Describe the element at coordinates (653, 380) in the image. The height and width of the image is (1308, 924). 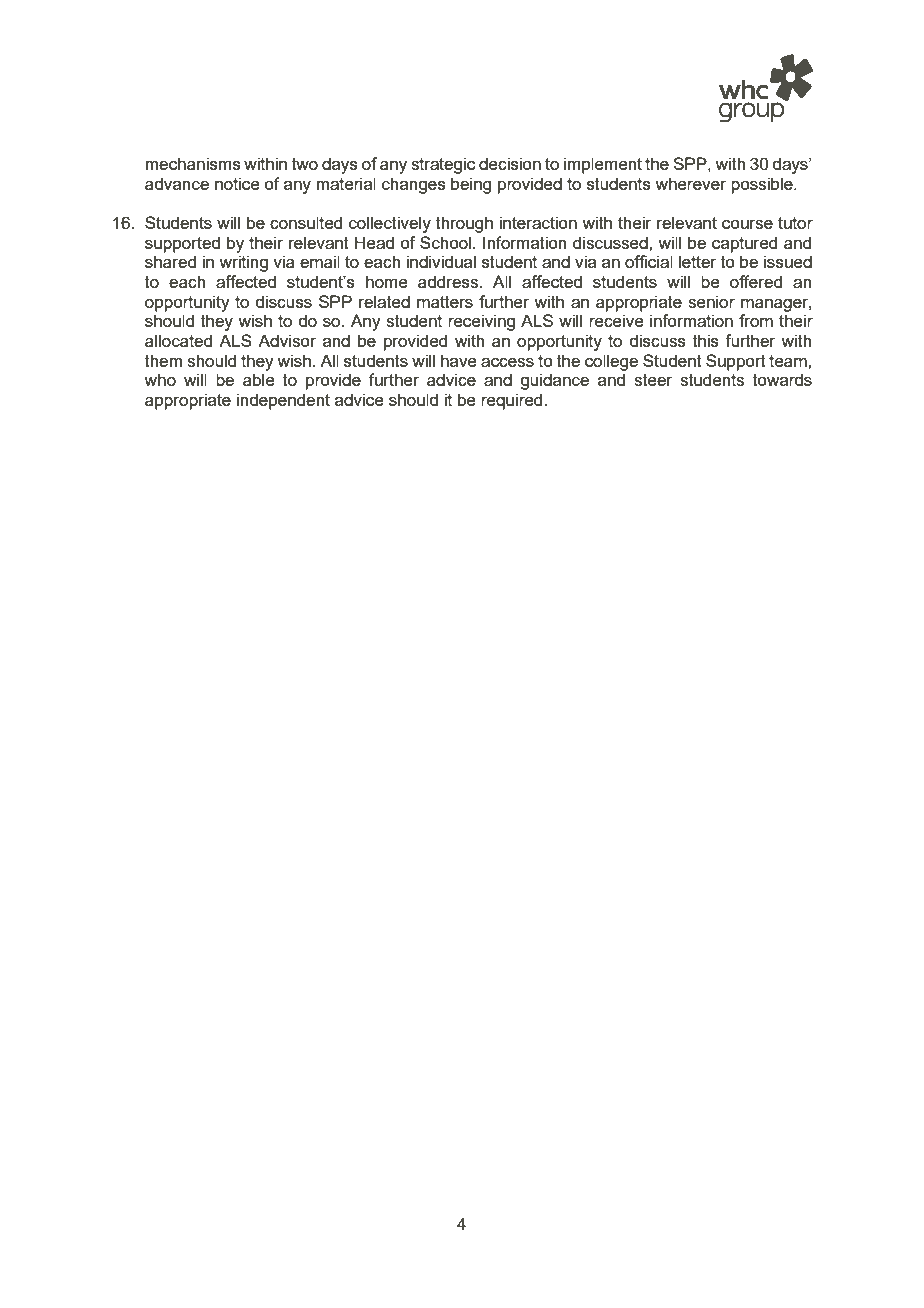
I see `steer` at that location.
